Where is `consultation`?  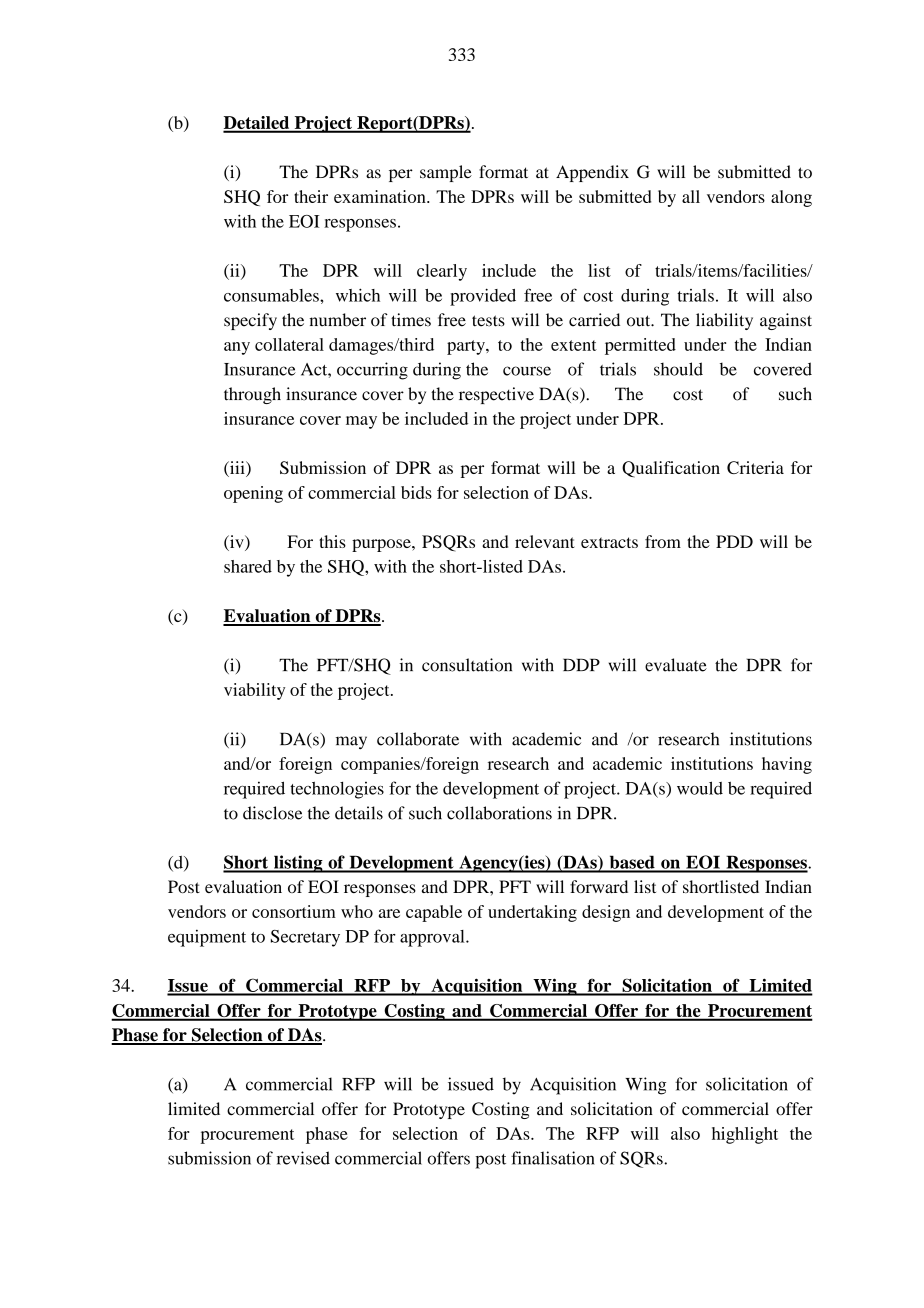
consultation is located at coordinates (467, 665).
